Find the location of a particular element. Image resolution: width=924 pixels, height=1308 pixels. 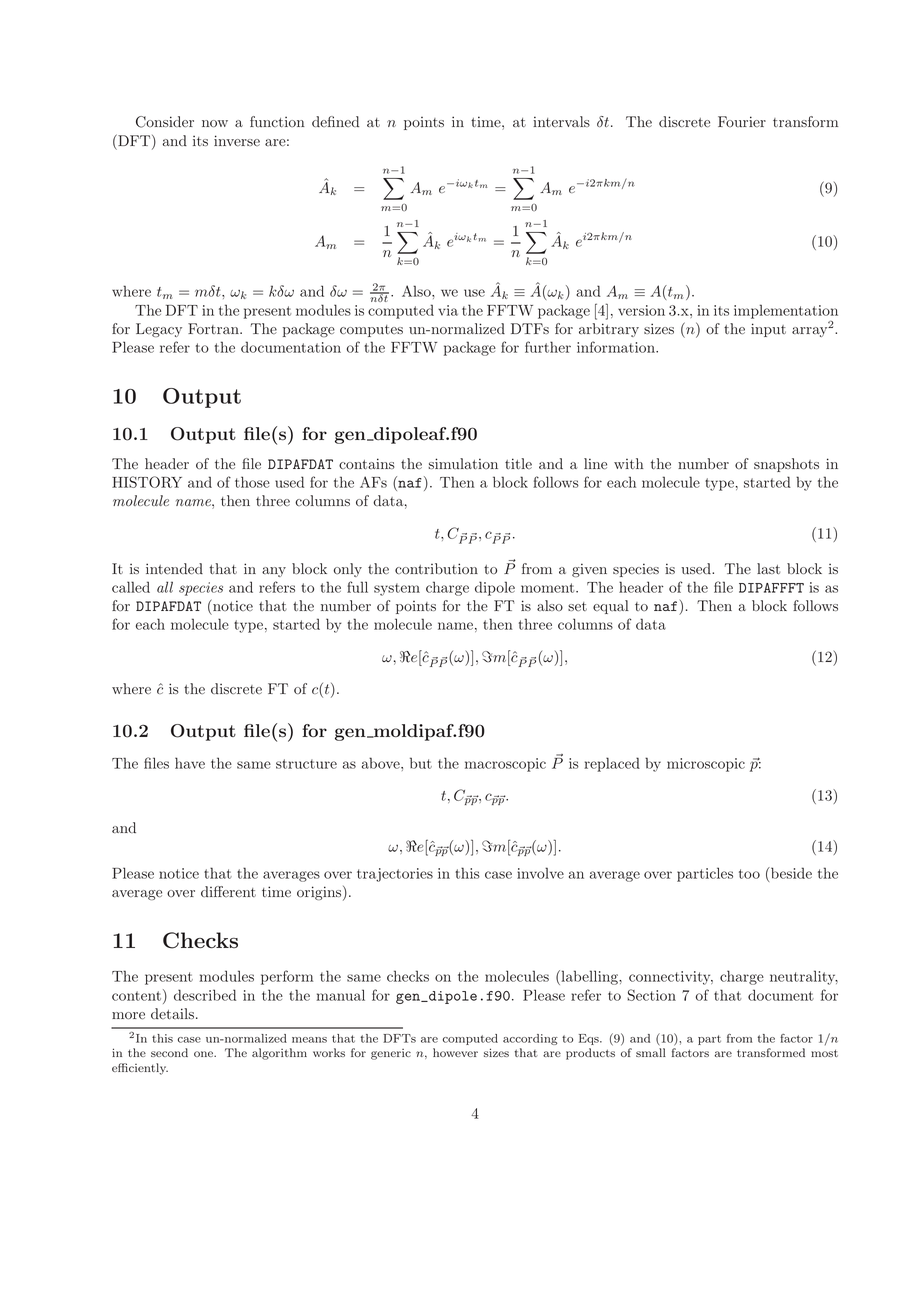

Fourier is located at coordinates (742, 121).
